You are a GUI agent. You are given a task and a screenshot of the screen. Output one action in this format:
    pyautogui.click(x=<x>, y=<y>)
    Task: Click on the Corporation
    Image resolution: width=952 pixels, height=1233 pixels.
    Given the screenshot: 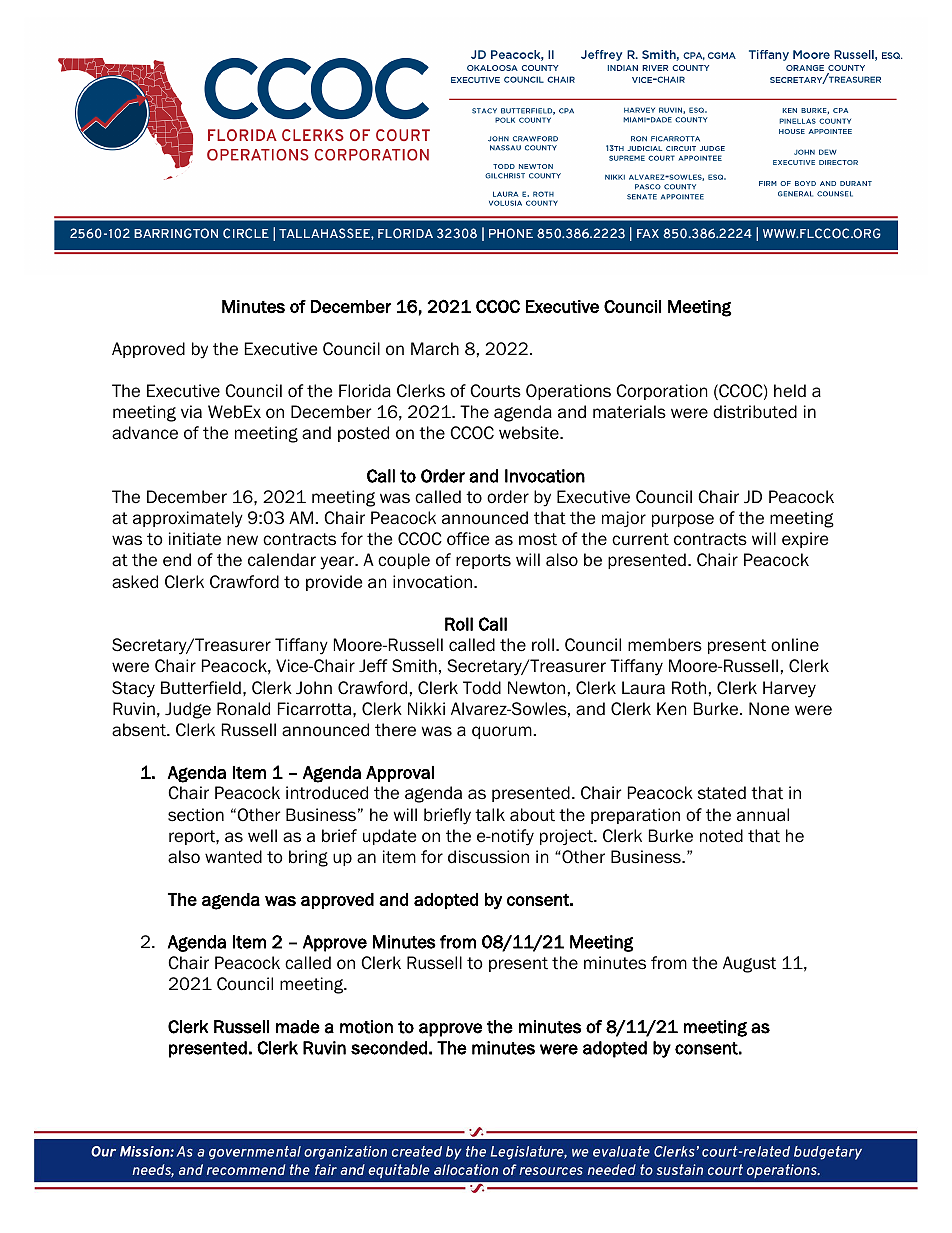 What is the action you would take?
    pyautogui.click(x=661, y=392)
